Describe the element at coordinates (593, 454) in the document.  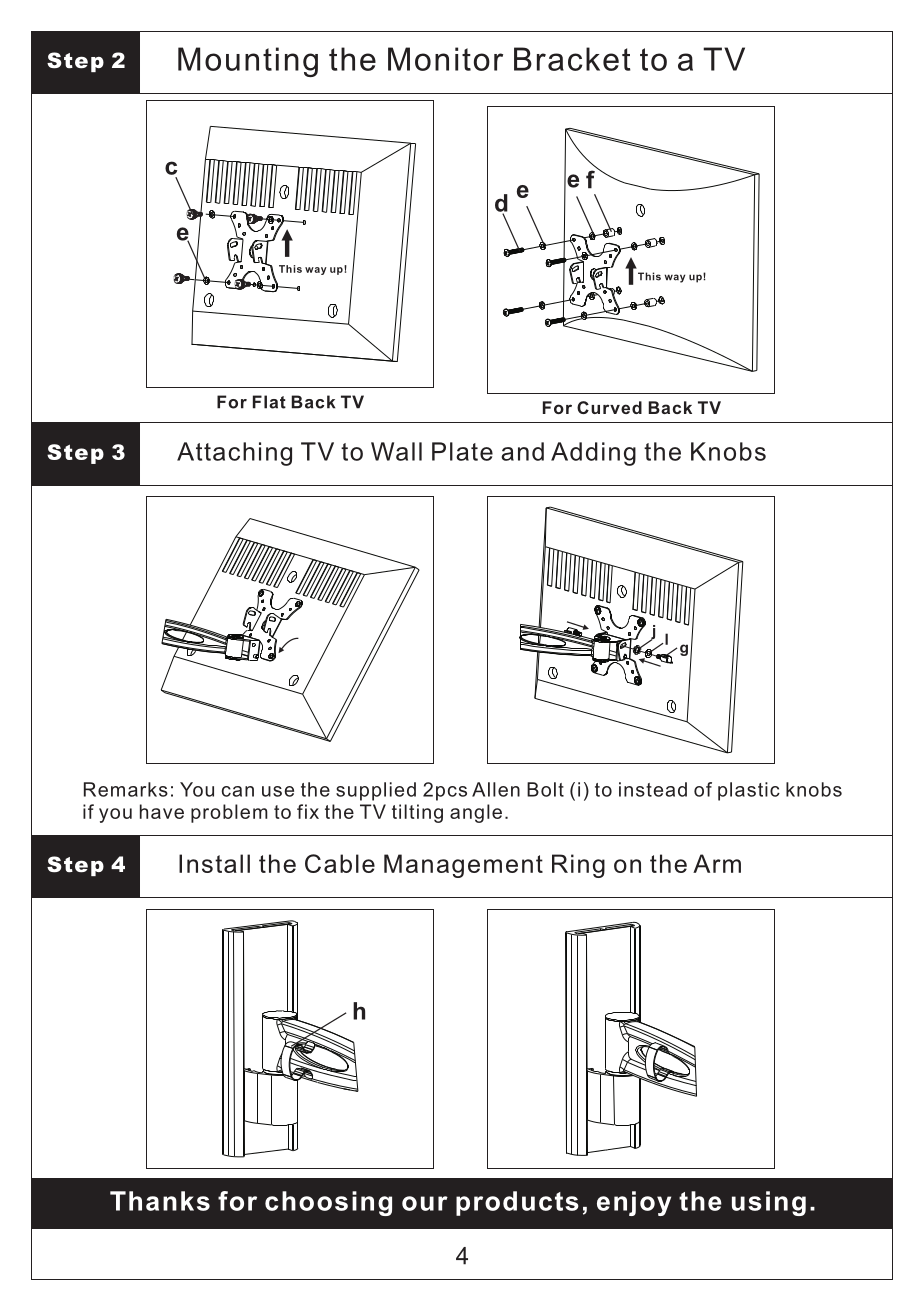
I see `Adding` at that location.
